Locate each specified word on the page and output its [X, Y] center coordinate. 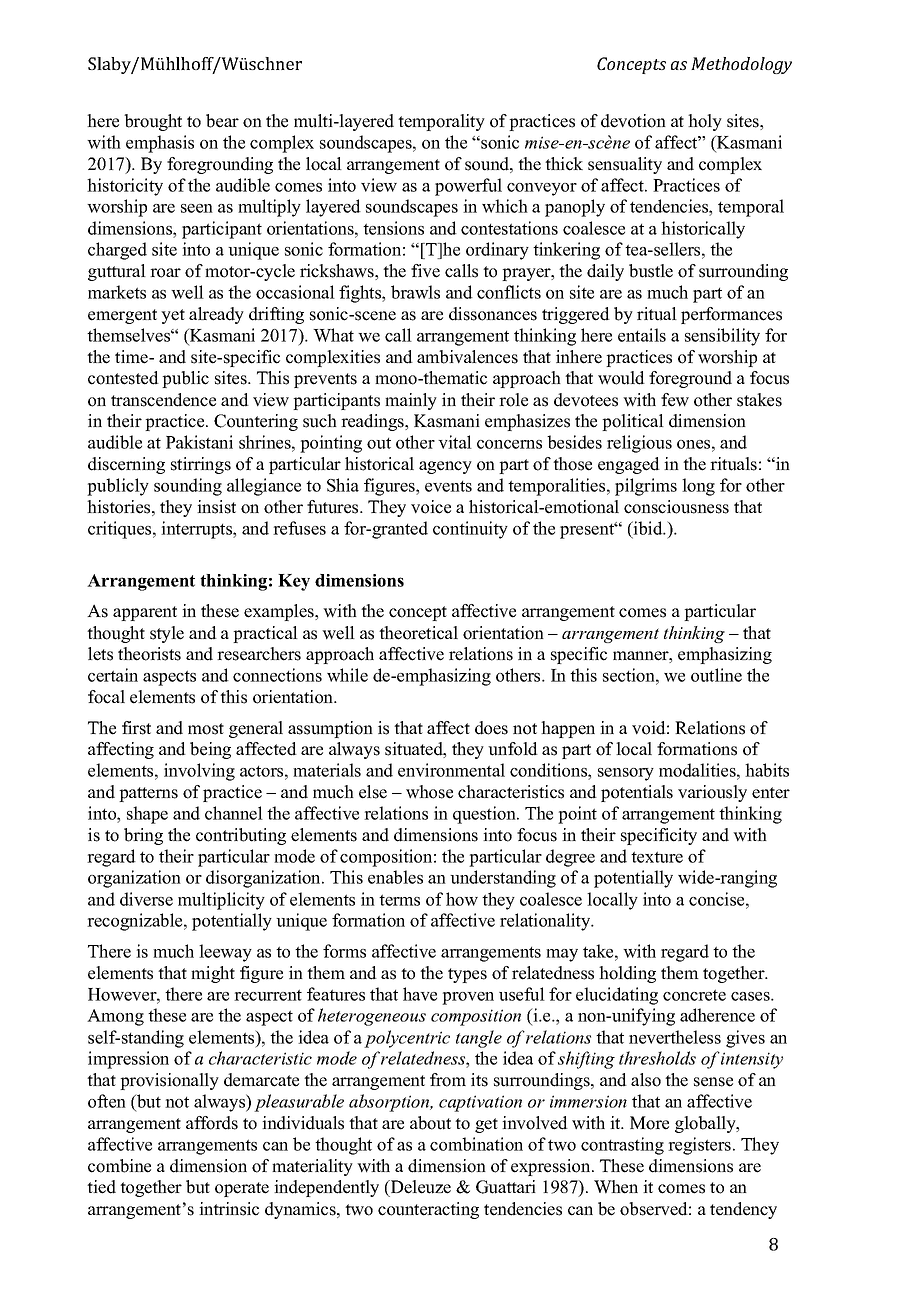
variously [712, 793]
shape [147, 815]
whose [429, 792]
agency [445, 467]
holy [705, 122]
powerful [468, 187]
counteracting [428, 1210]
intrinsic [229, 1209]
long [698, 487]
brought [153, 122]
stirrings [201, 465]
